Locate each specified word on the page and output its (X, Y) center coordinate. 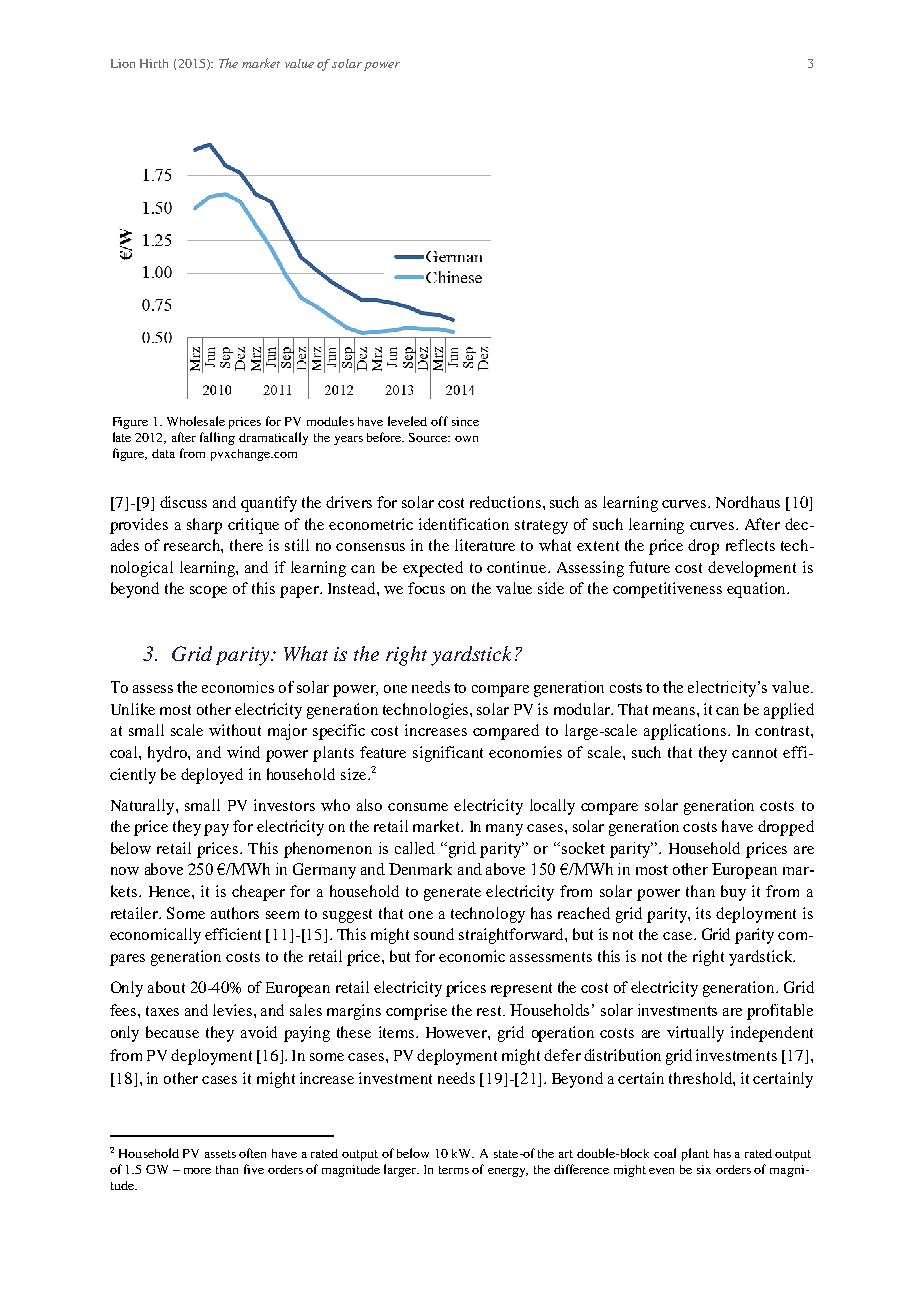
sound (434, 934)
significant (448, 754)
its (703, 913)
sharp (204, 526)
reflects (750, 545)
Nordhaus (748, 502)
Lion (123, 63)
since (465, 421)
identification (464, 524)
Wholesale (196, 421)
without (235, 730)
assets (220, 1154)
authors (235, 913)
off (439, 421)
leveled (407, 421)
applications (685, 732)
